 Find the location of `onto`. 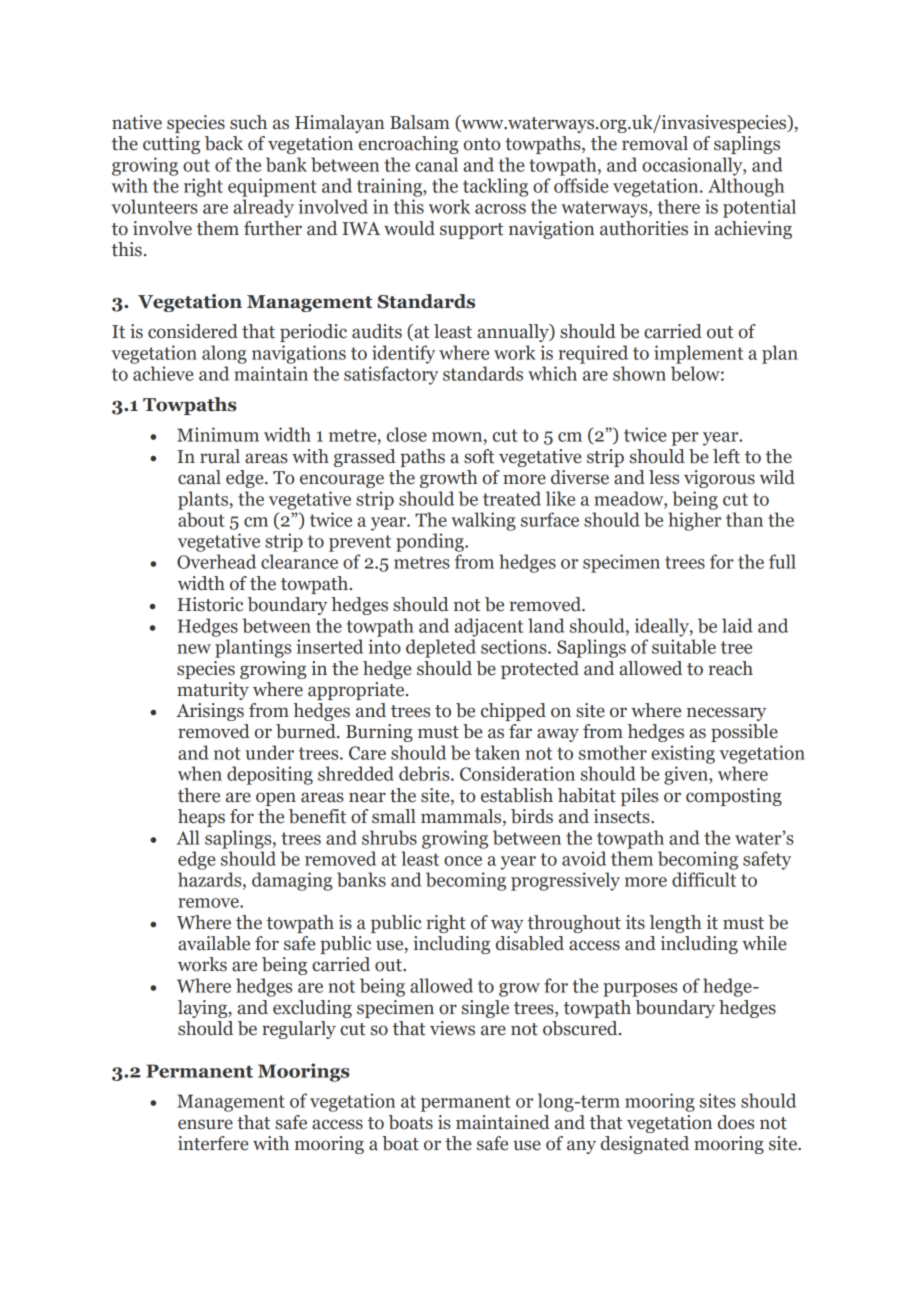

onto is located at coordinates (482, 144).
